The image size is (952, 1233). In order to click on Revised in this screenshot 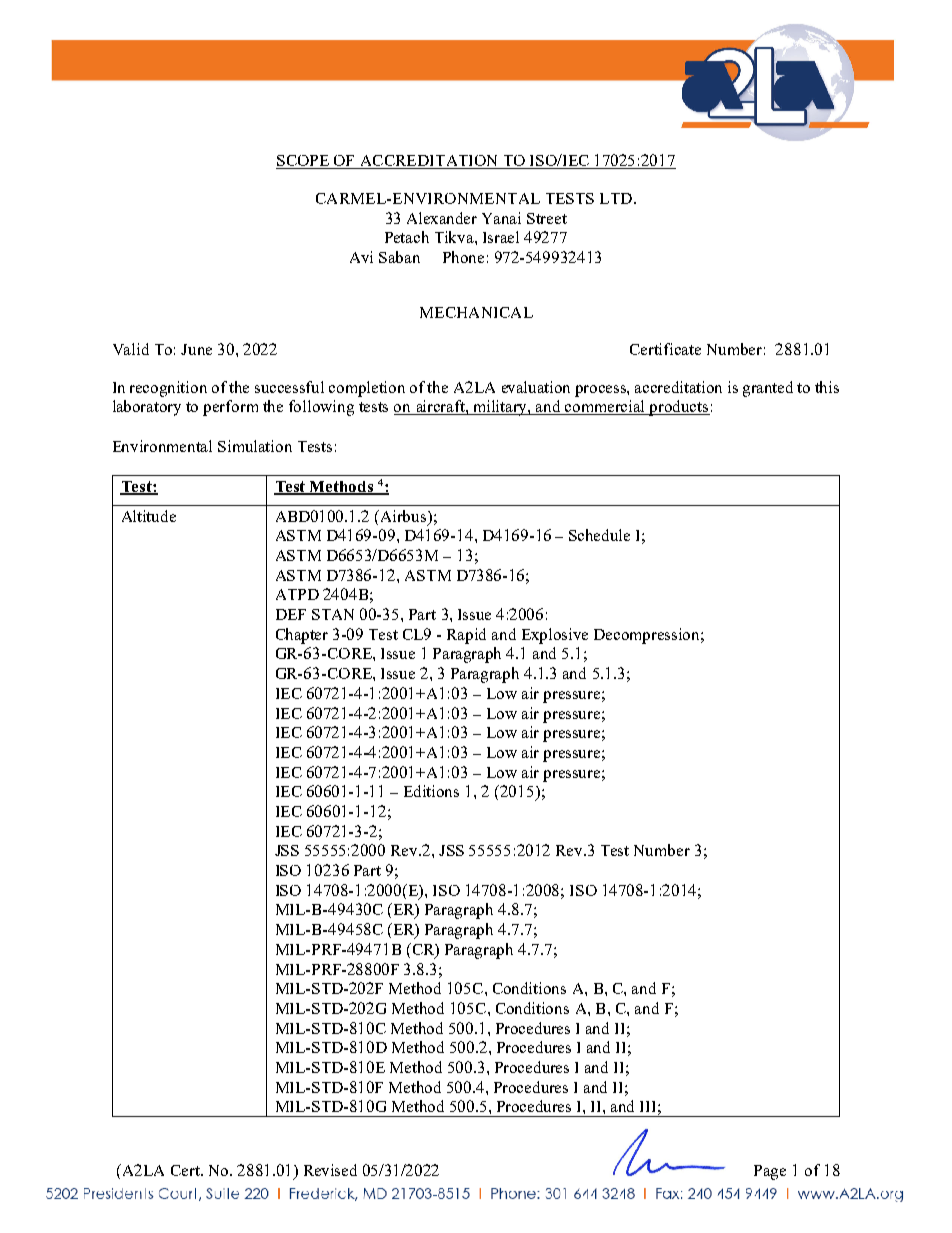, I will do `click(330, 1170)`.
